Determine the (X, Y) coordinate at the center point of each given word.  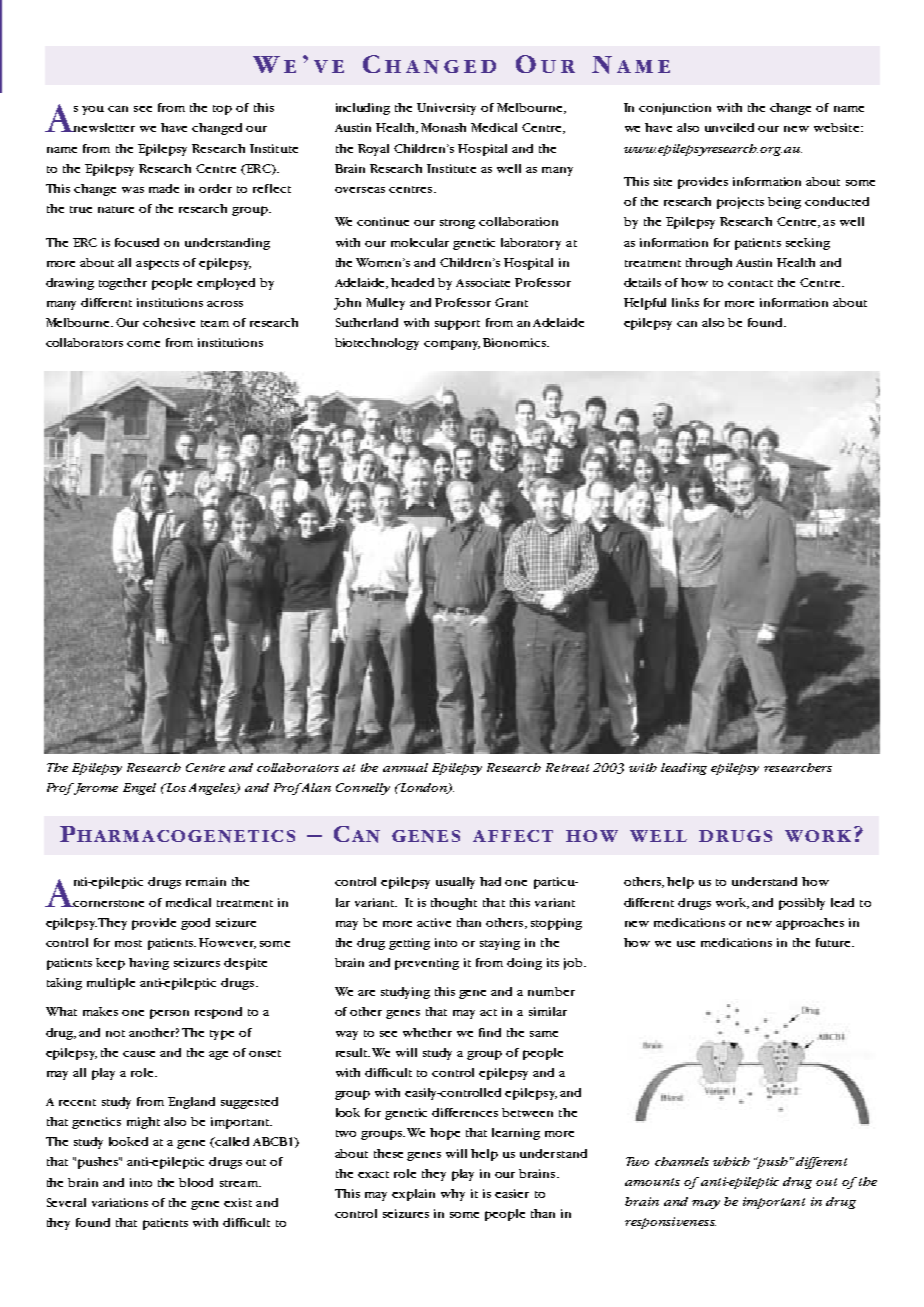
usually (455, 883)
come (143, 344)
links (685, 302)
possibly (802, 904)
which (731, 1161)
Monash (443, 127)
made (164, 188)
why (453, 1195)
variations (120, 1202)
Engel (139, 789)
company (452, 345)
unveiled (729, 127)
